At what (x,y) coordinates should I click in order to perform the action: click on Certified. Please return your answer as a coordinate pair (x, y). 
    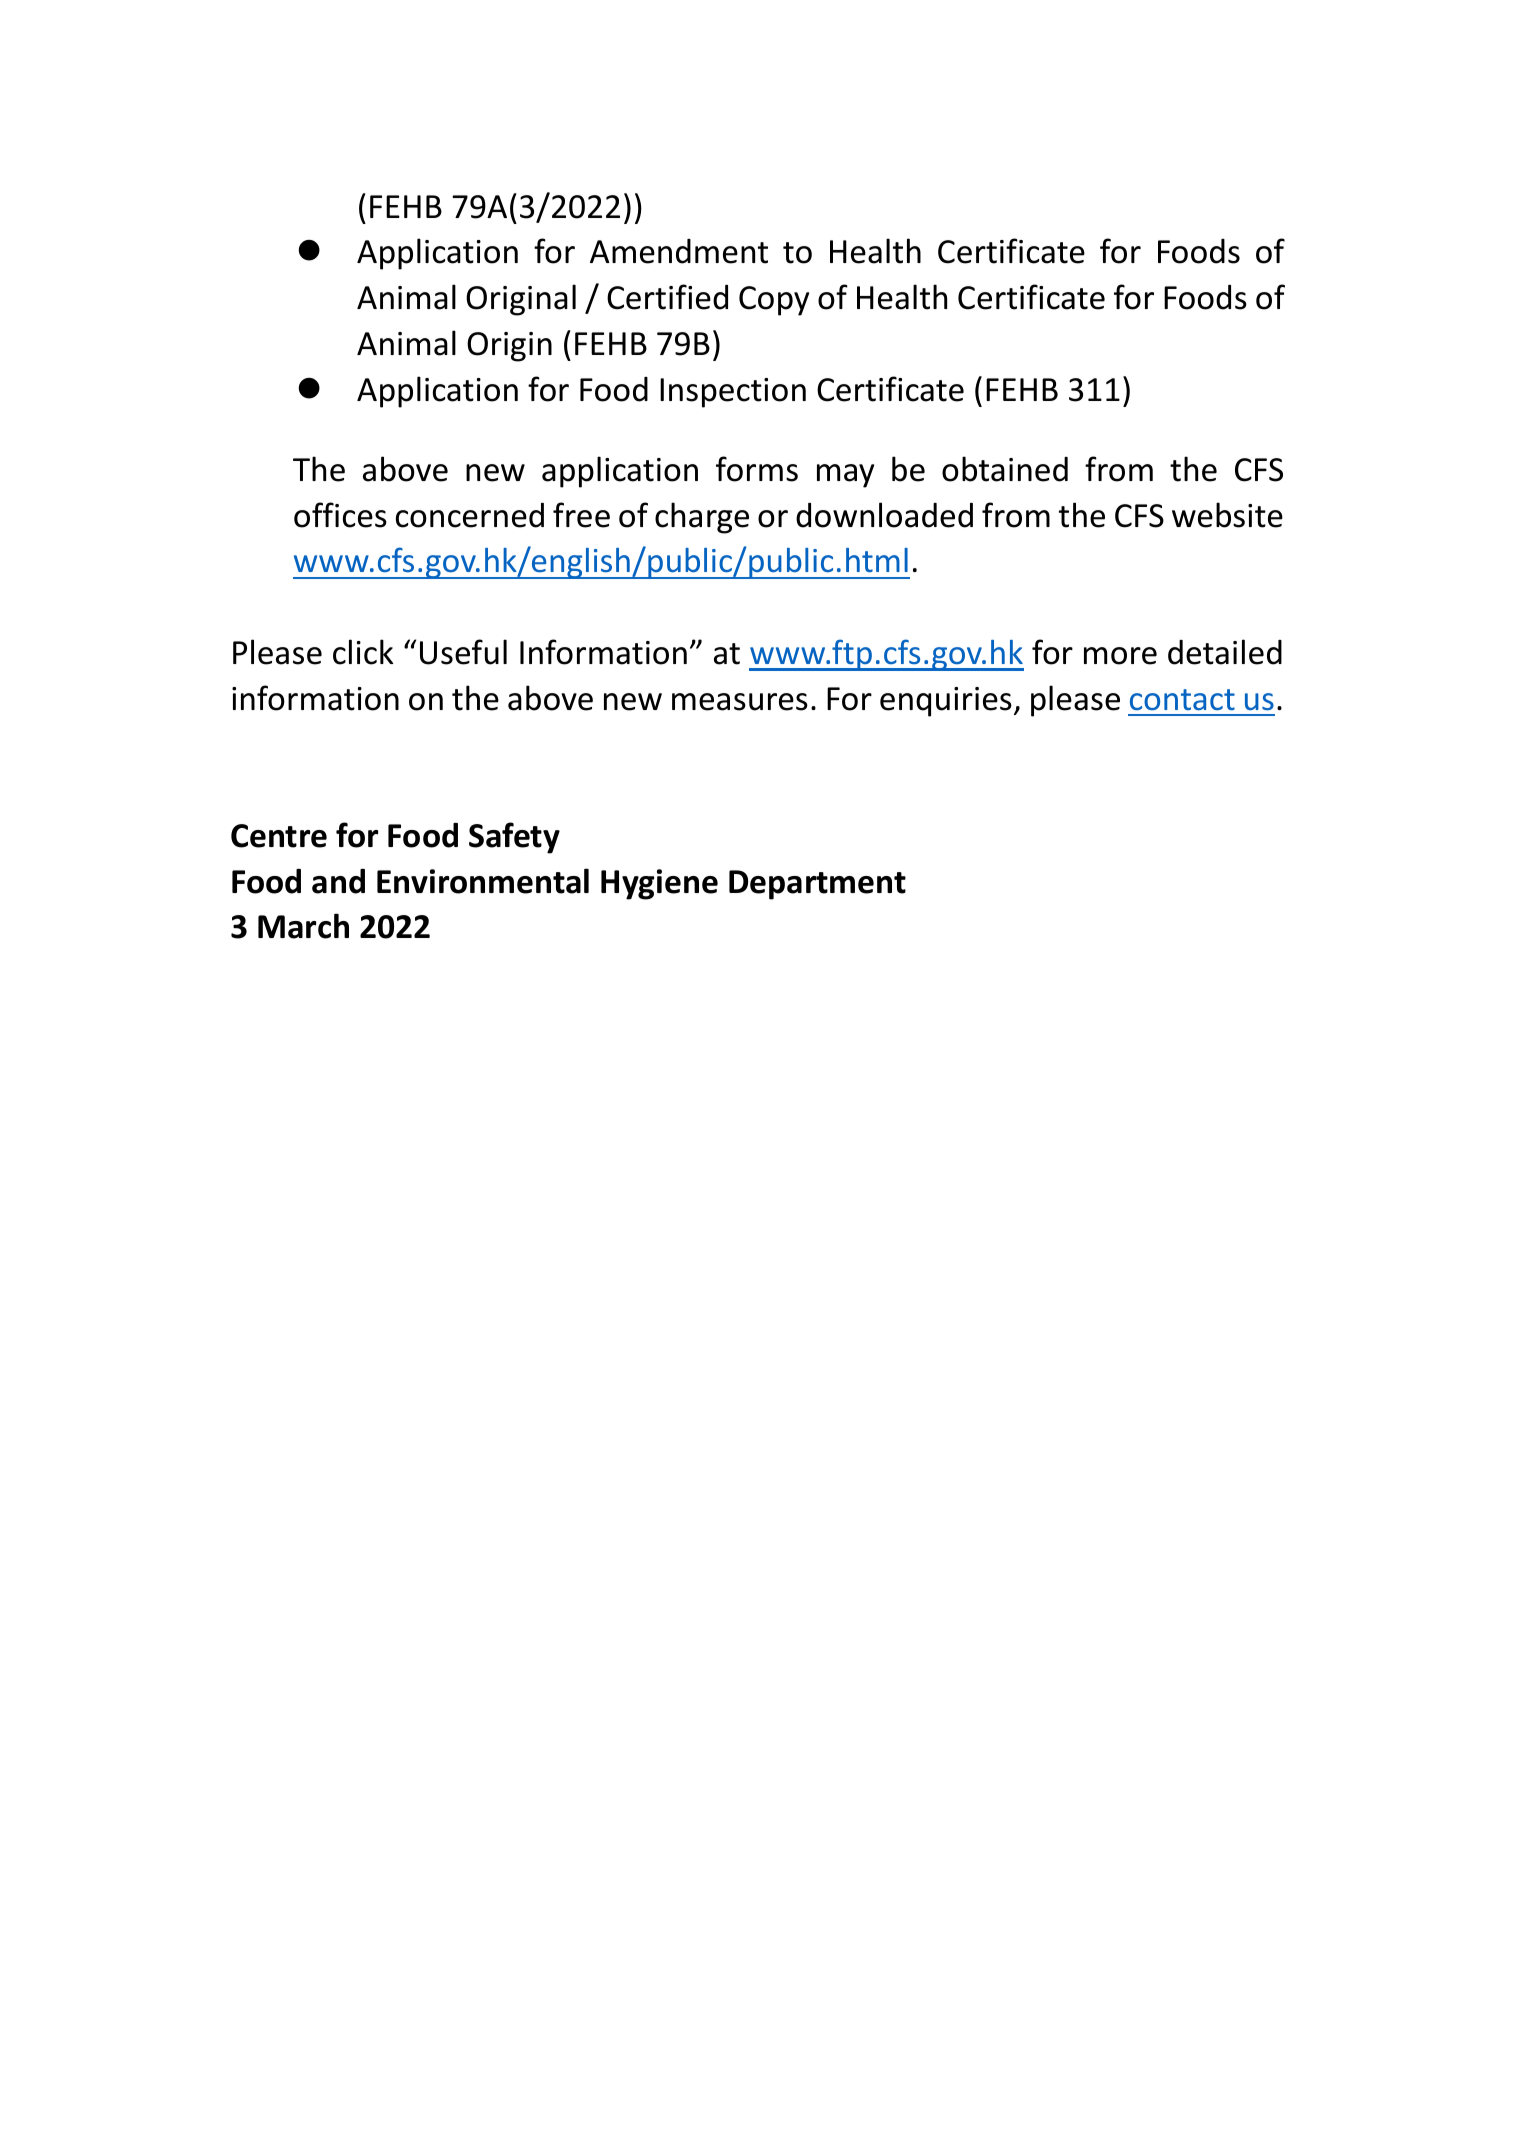
    Looking at the image, I should click on (667, 297).
